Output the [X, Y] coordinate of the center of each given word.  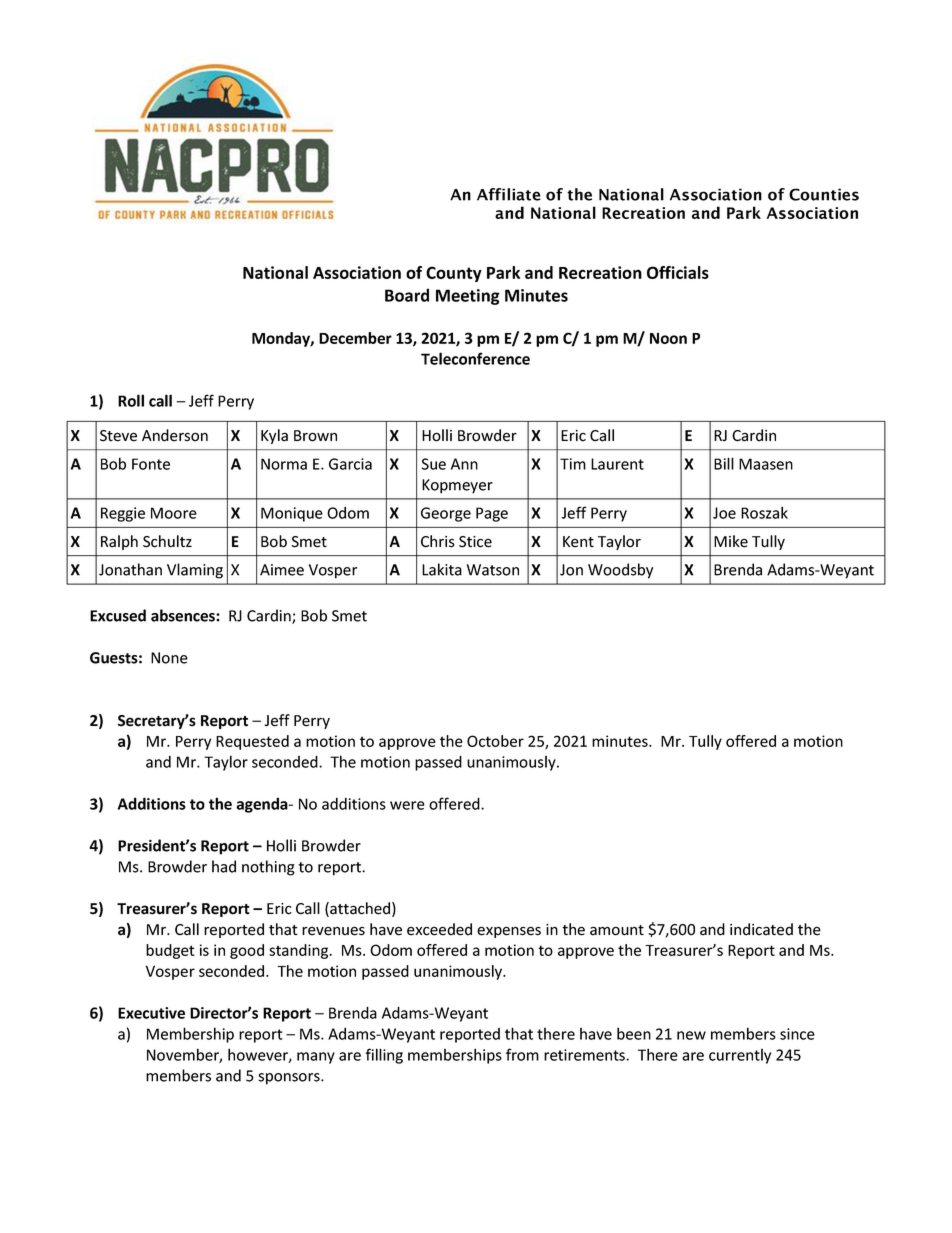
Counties [824, 194]
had [224, 866]
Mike [731, 541]
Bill [724, 463]
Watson [493, 570]
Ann [464, 464]
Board [407, 295]
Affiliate [509, 194]
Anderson [175, 435]
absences [184, 615]
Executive [151, 1013]
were [407, 805]
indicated [761, 929]
